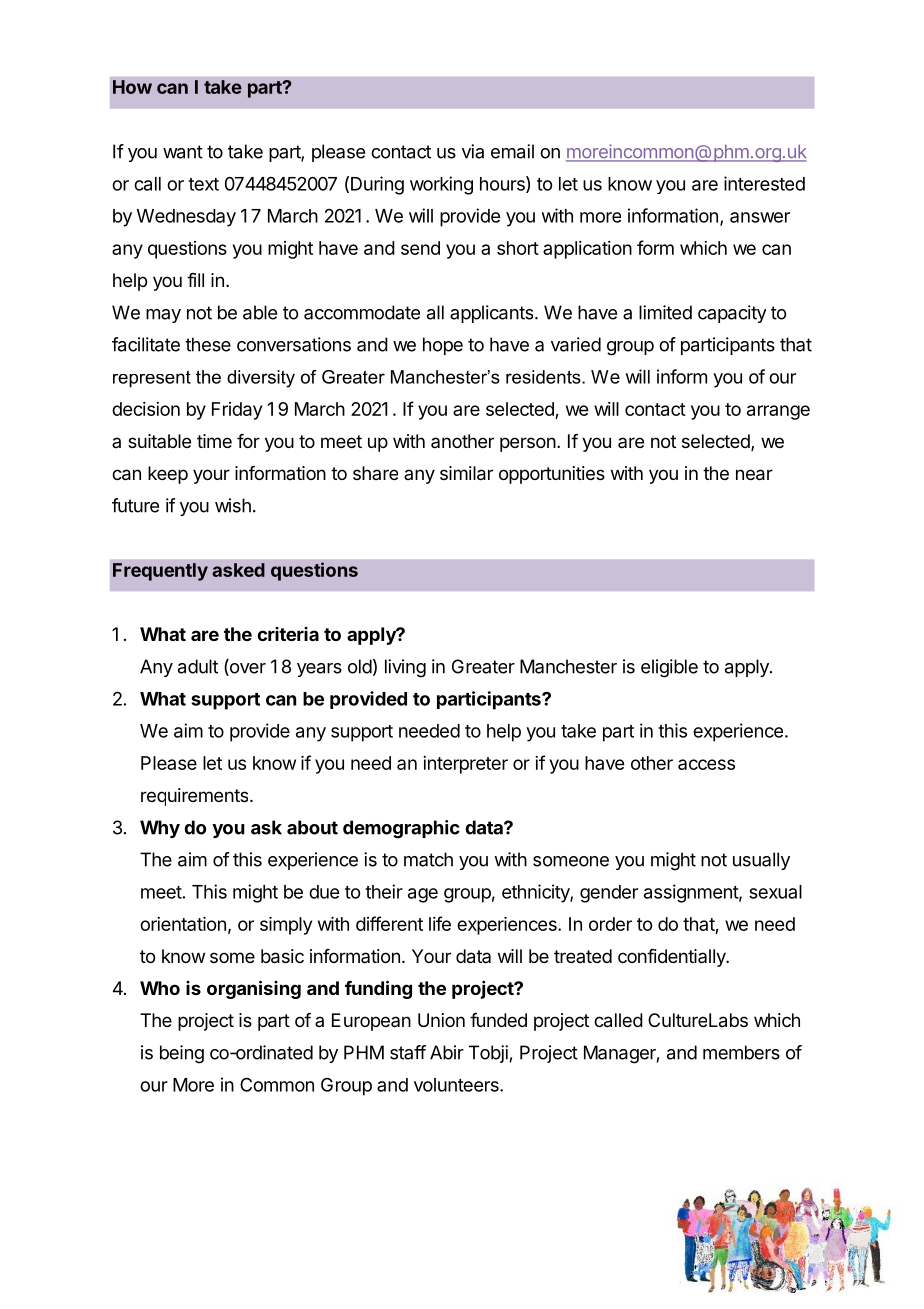 This document has width=924, height=1309. I want to click on interpreter, so click(465, 765).
